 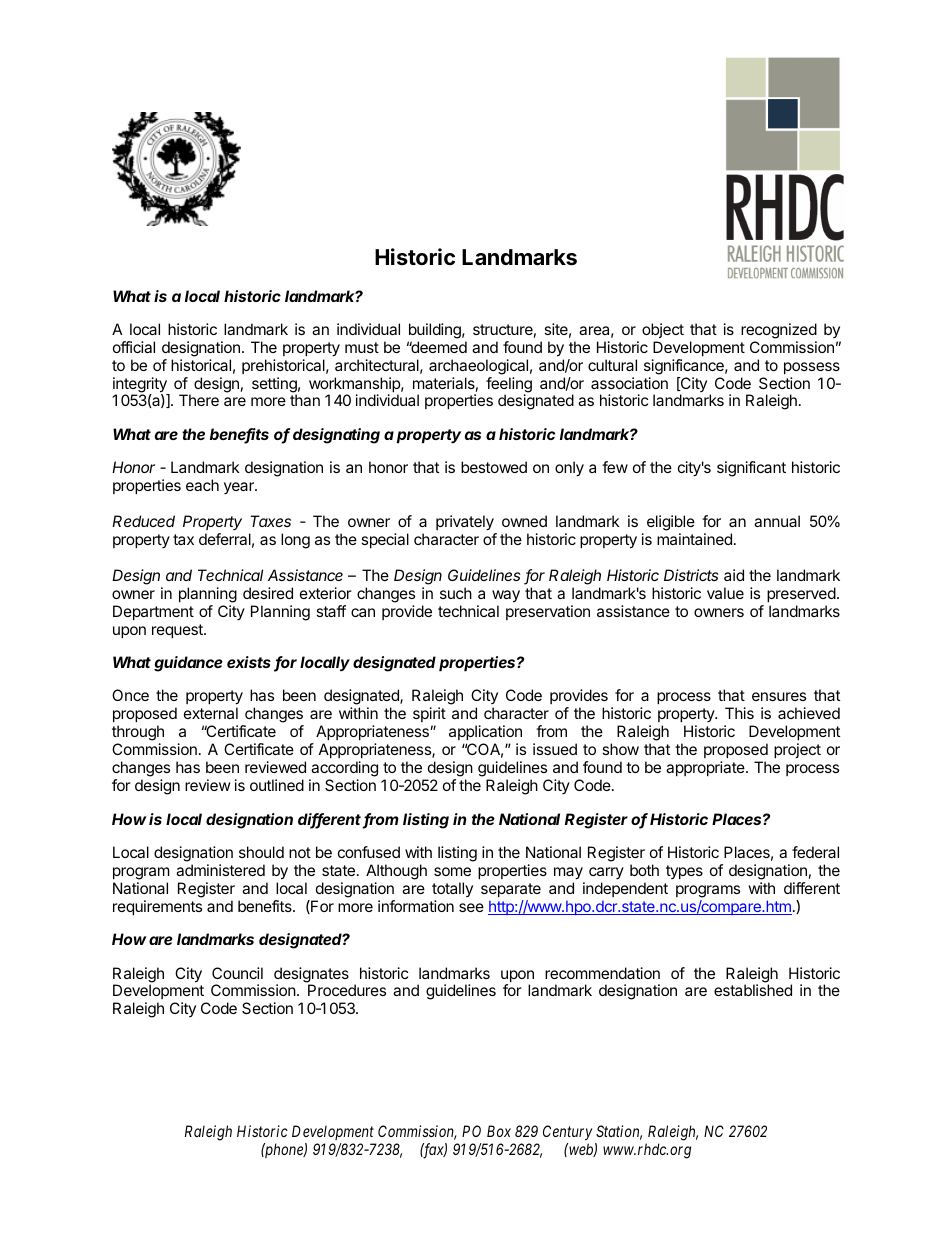 What do you see at coordinates (684, 872) in the screenshot?
I see `types` at bounding box center [684, 872].
